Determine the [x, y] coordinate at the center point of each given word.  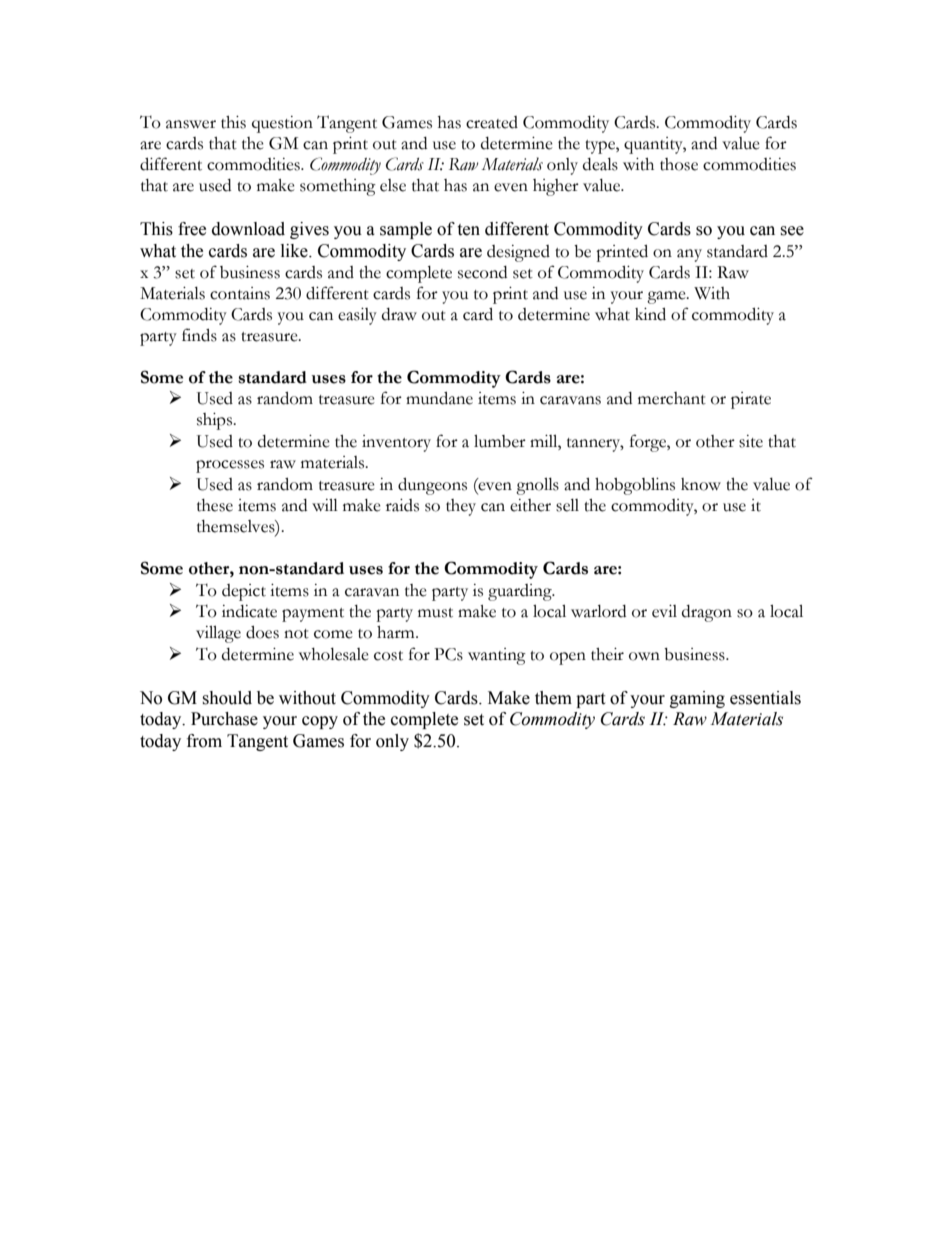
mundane [439, 398]
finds [199, 335]
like [295, 251]
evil [664, 611]
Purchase [224, 719]
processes [230, 466]
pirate [751, 400]
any [689, 255]
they [461, 507]
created [492, 122]
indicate [249, 611]
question [282, 124]
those [679, 164]
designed [518, 253]
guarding [521, 592]
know [701, 484]
